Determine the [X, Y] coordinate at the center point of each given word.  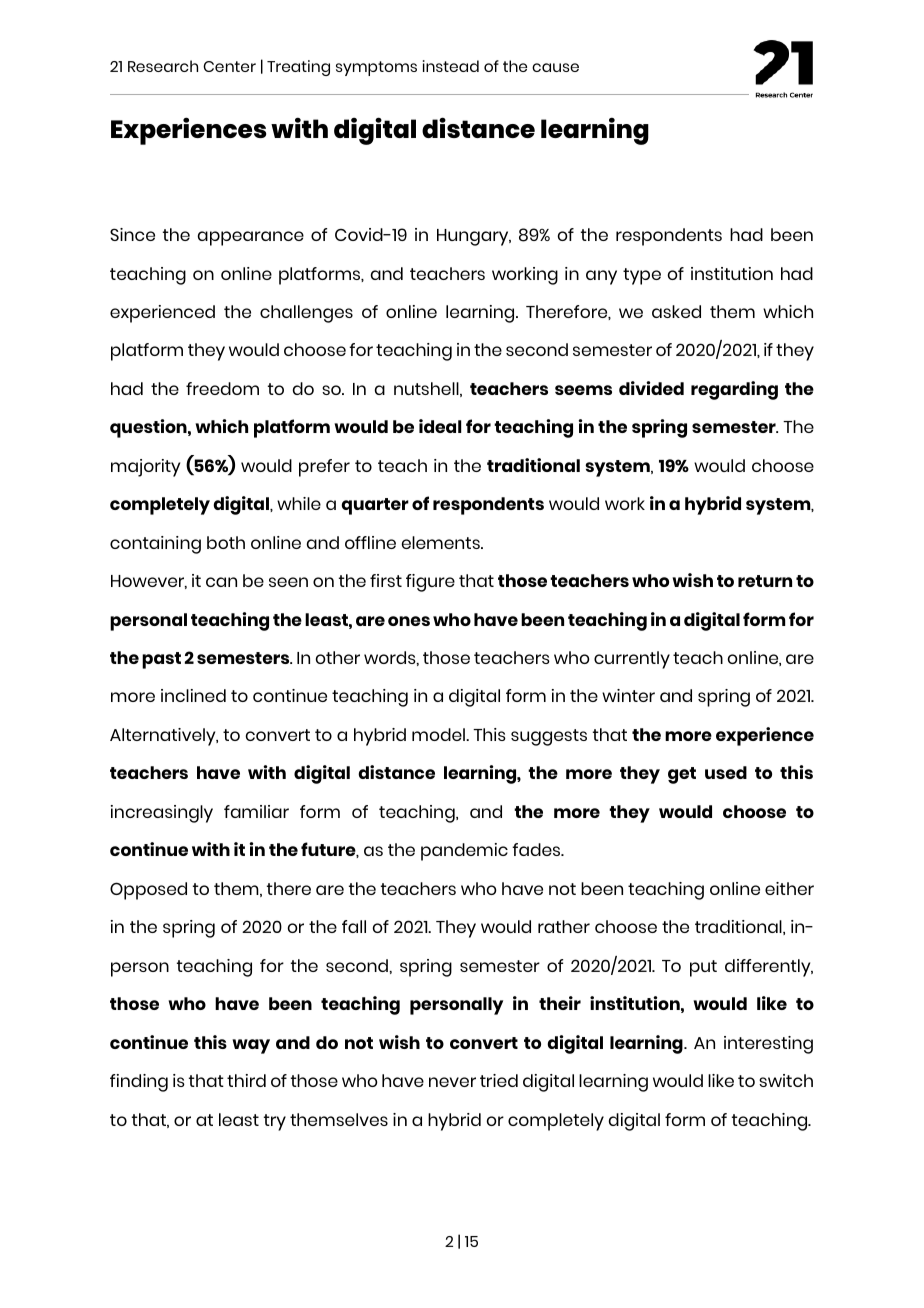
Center [229, 66]
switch [786, 1080]
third [246, 1080]
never [452, 1082]
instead [451, 66]
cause [555, 67]
